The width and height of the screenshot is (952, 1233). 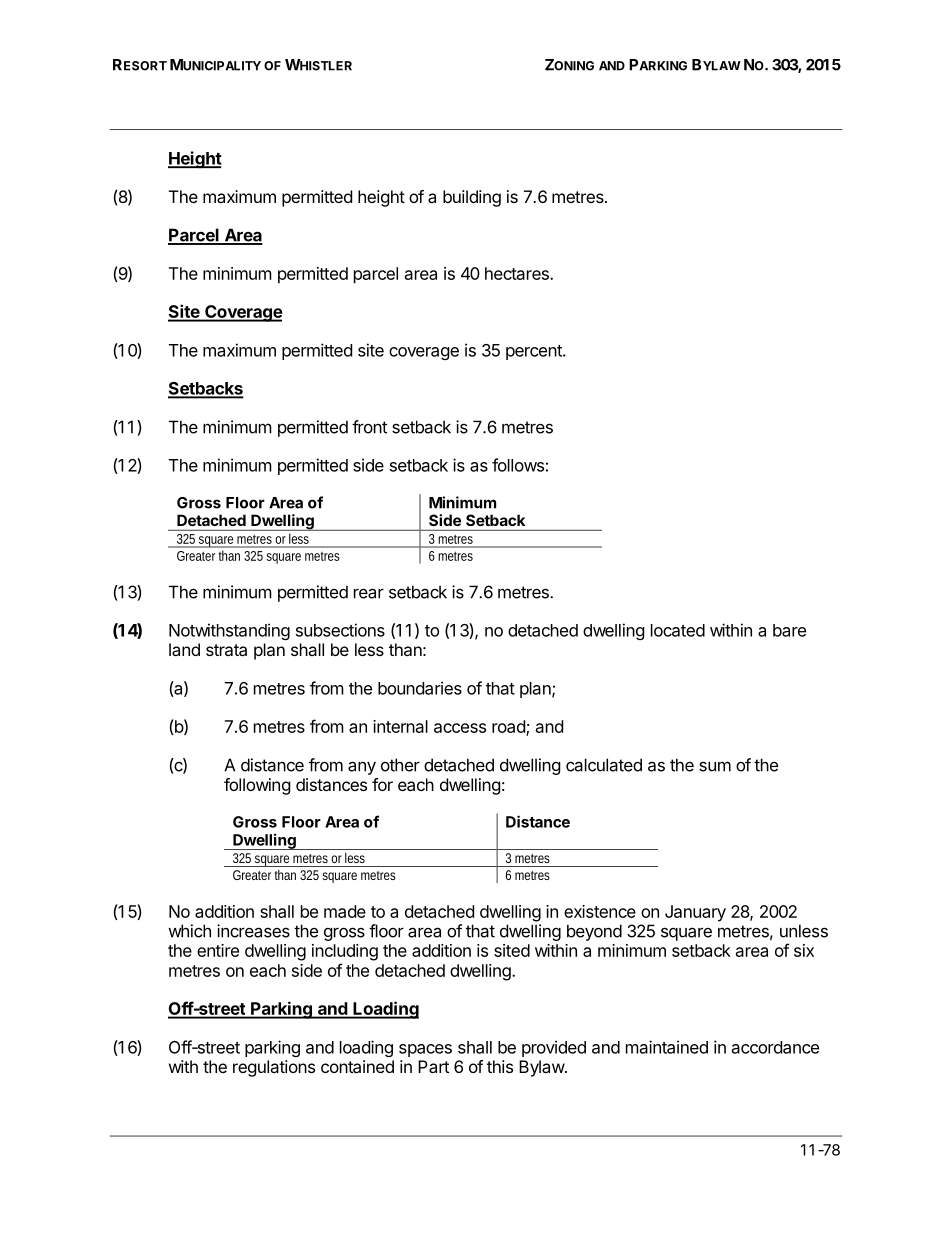 I want to click on building, so click(x=472, y=198).
